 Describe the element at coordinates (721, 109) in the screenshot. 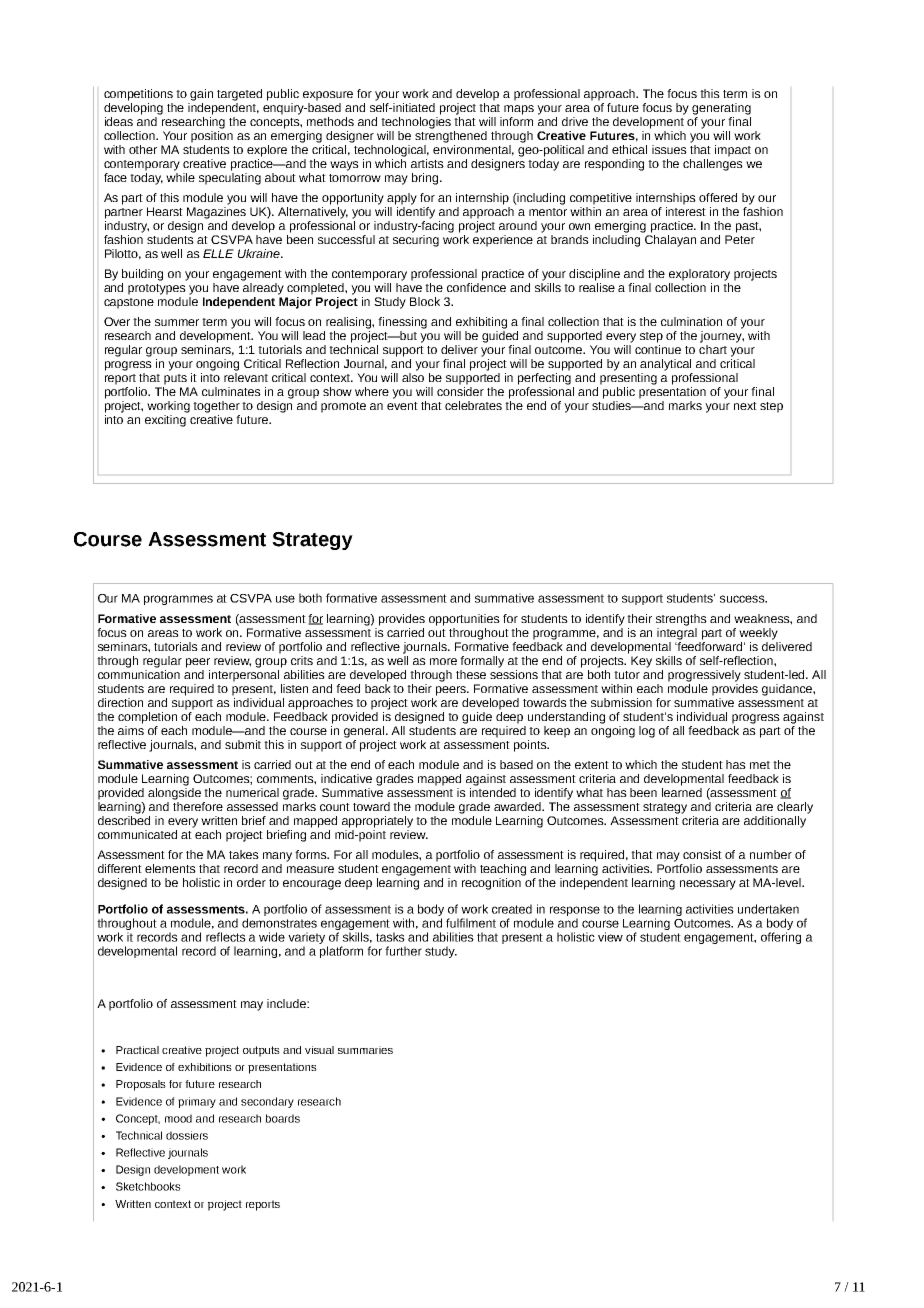

I see `generating` at that location.
